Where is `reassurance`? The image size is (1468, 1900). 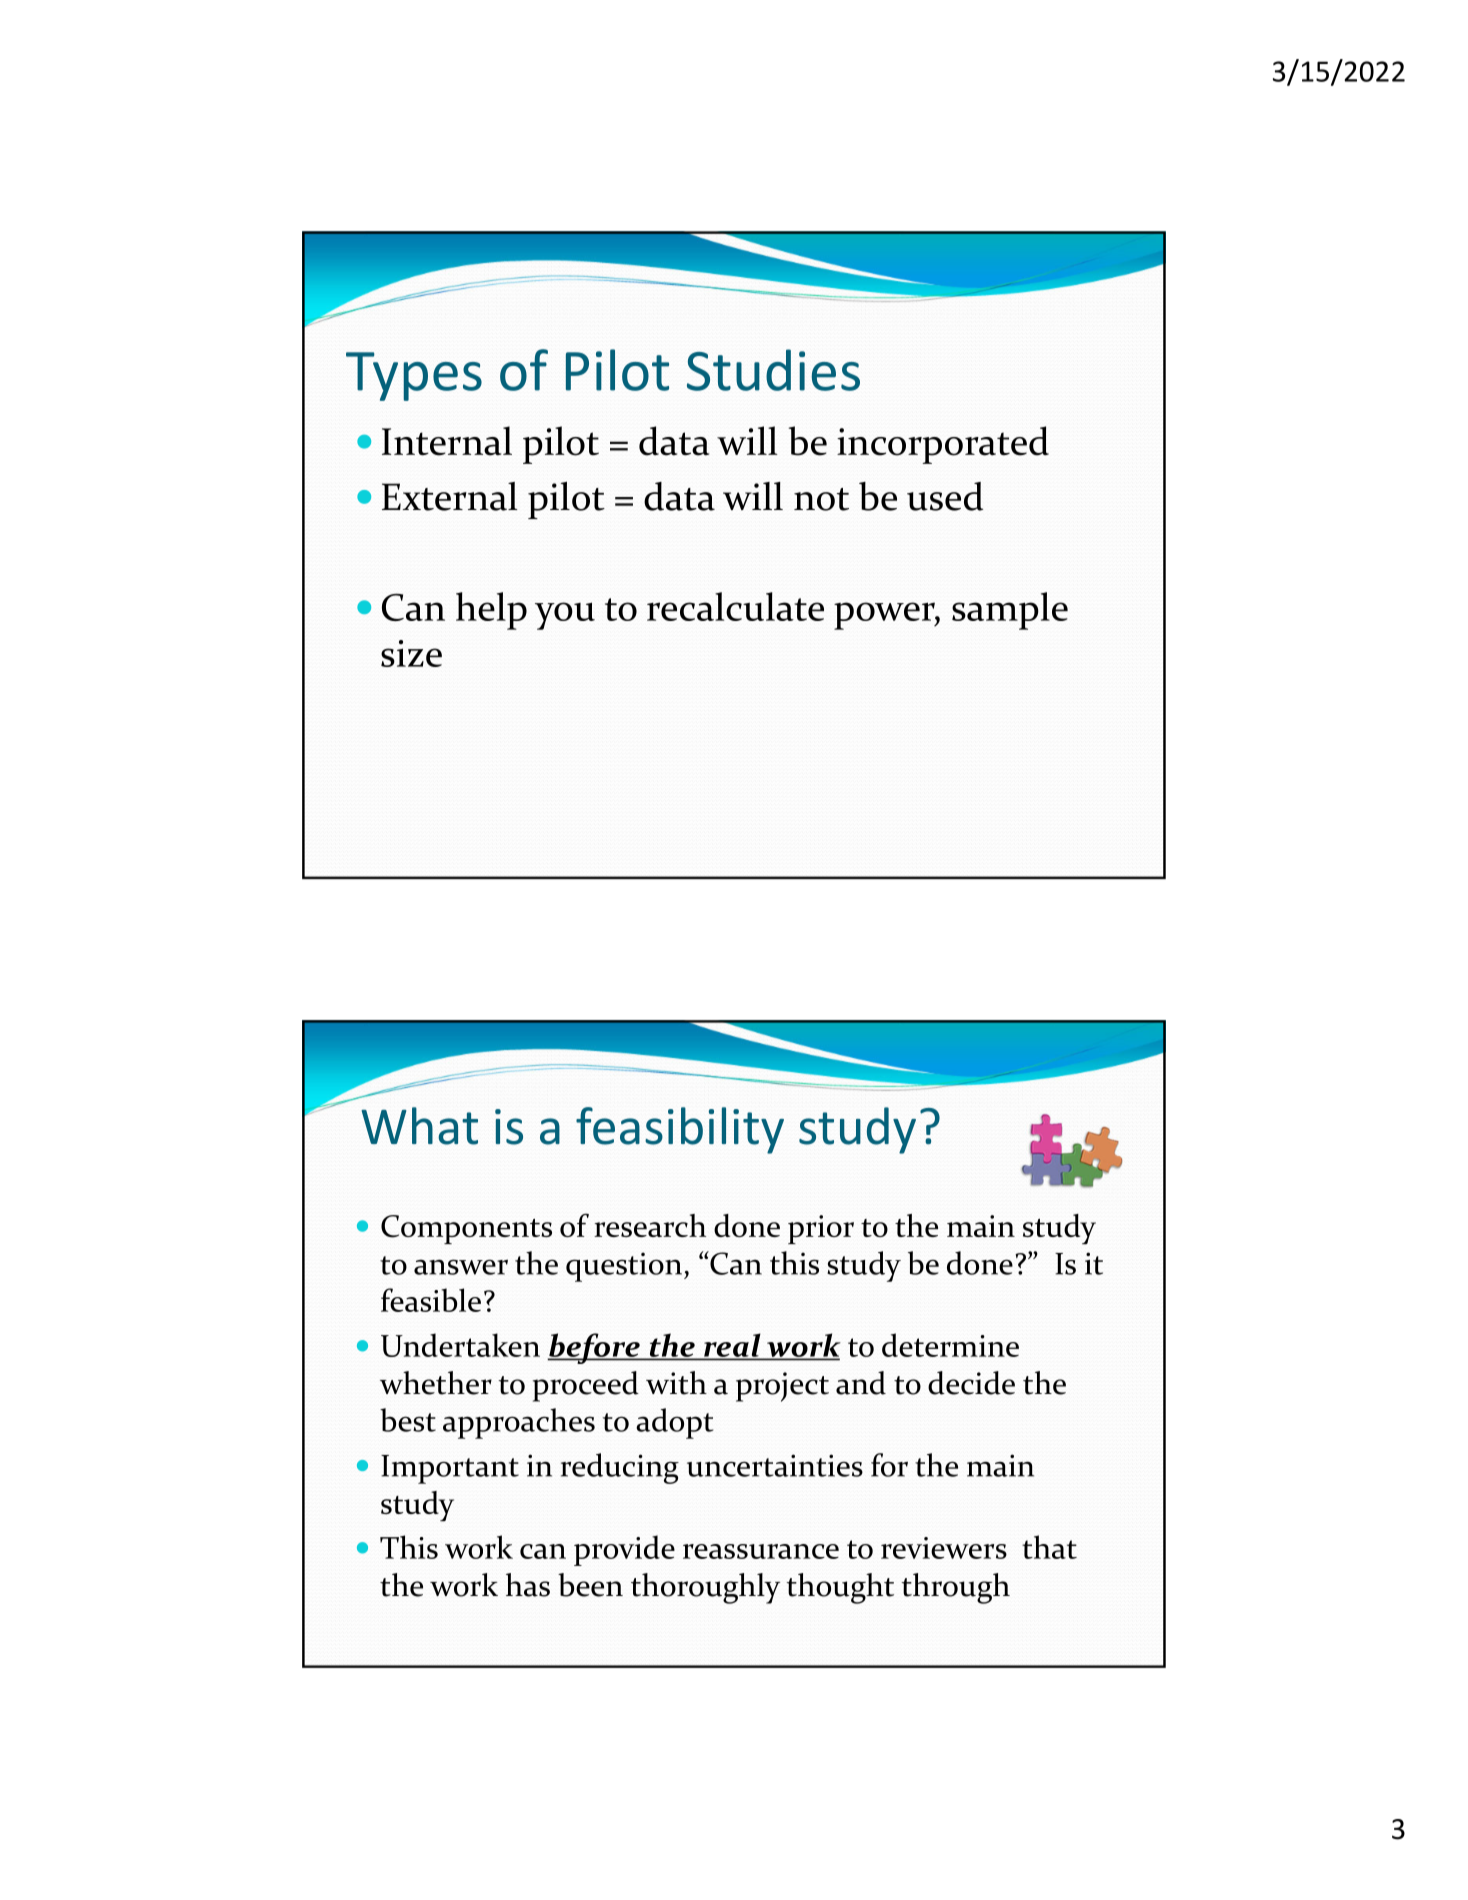
reassurance is located at coordinates (761, 1551).
